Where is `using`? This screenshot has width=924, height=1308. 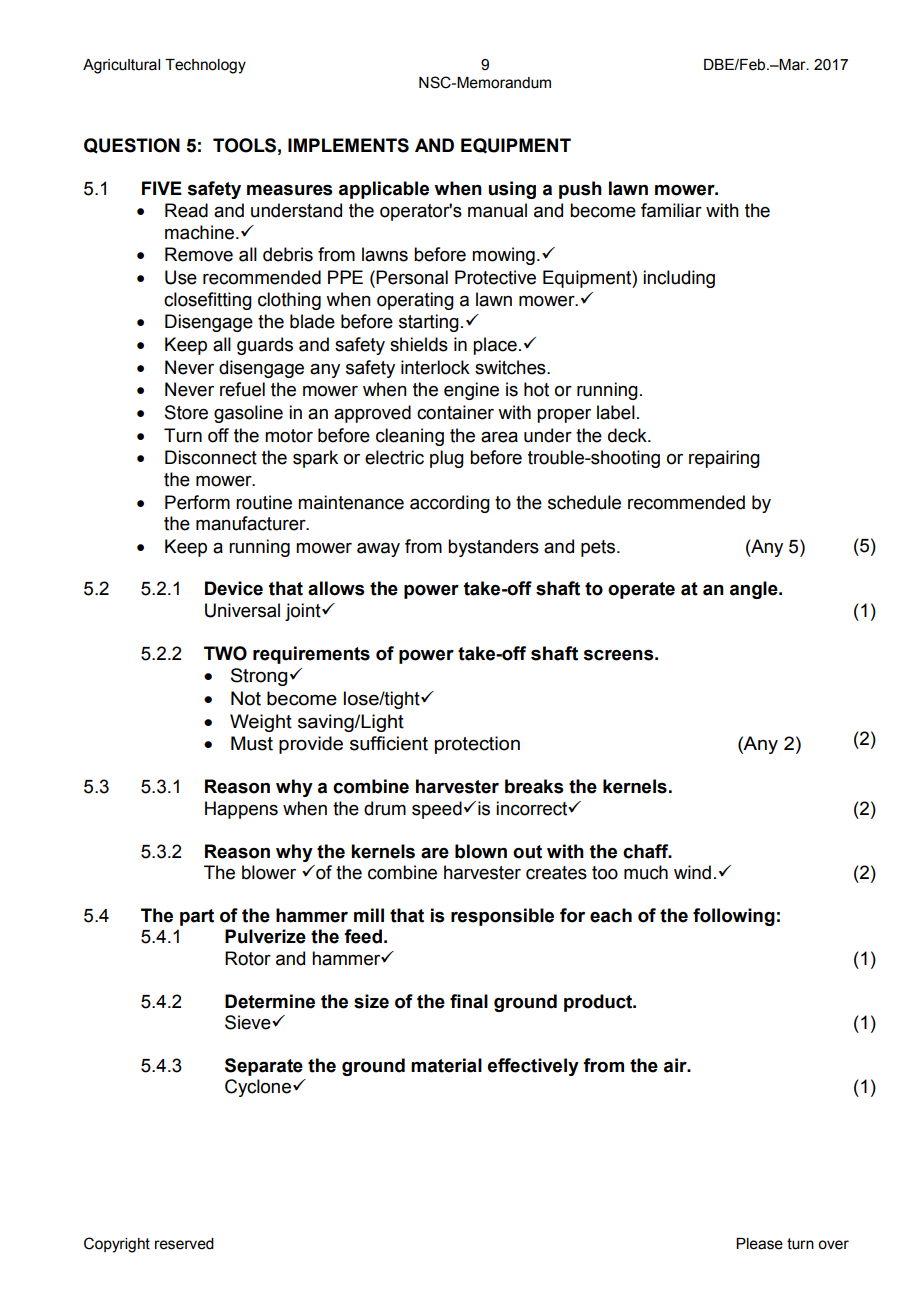
using is located at coordinates (512, 190).
